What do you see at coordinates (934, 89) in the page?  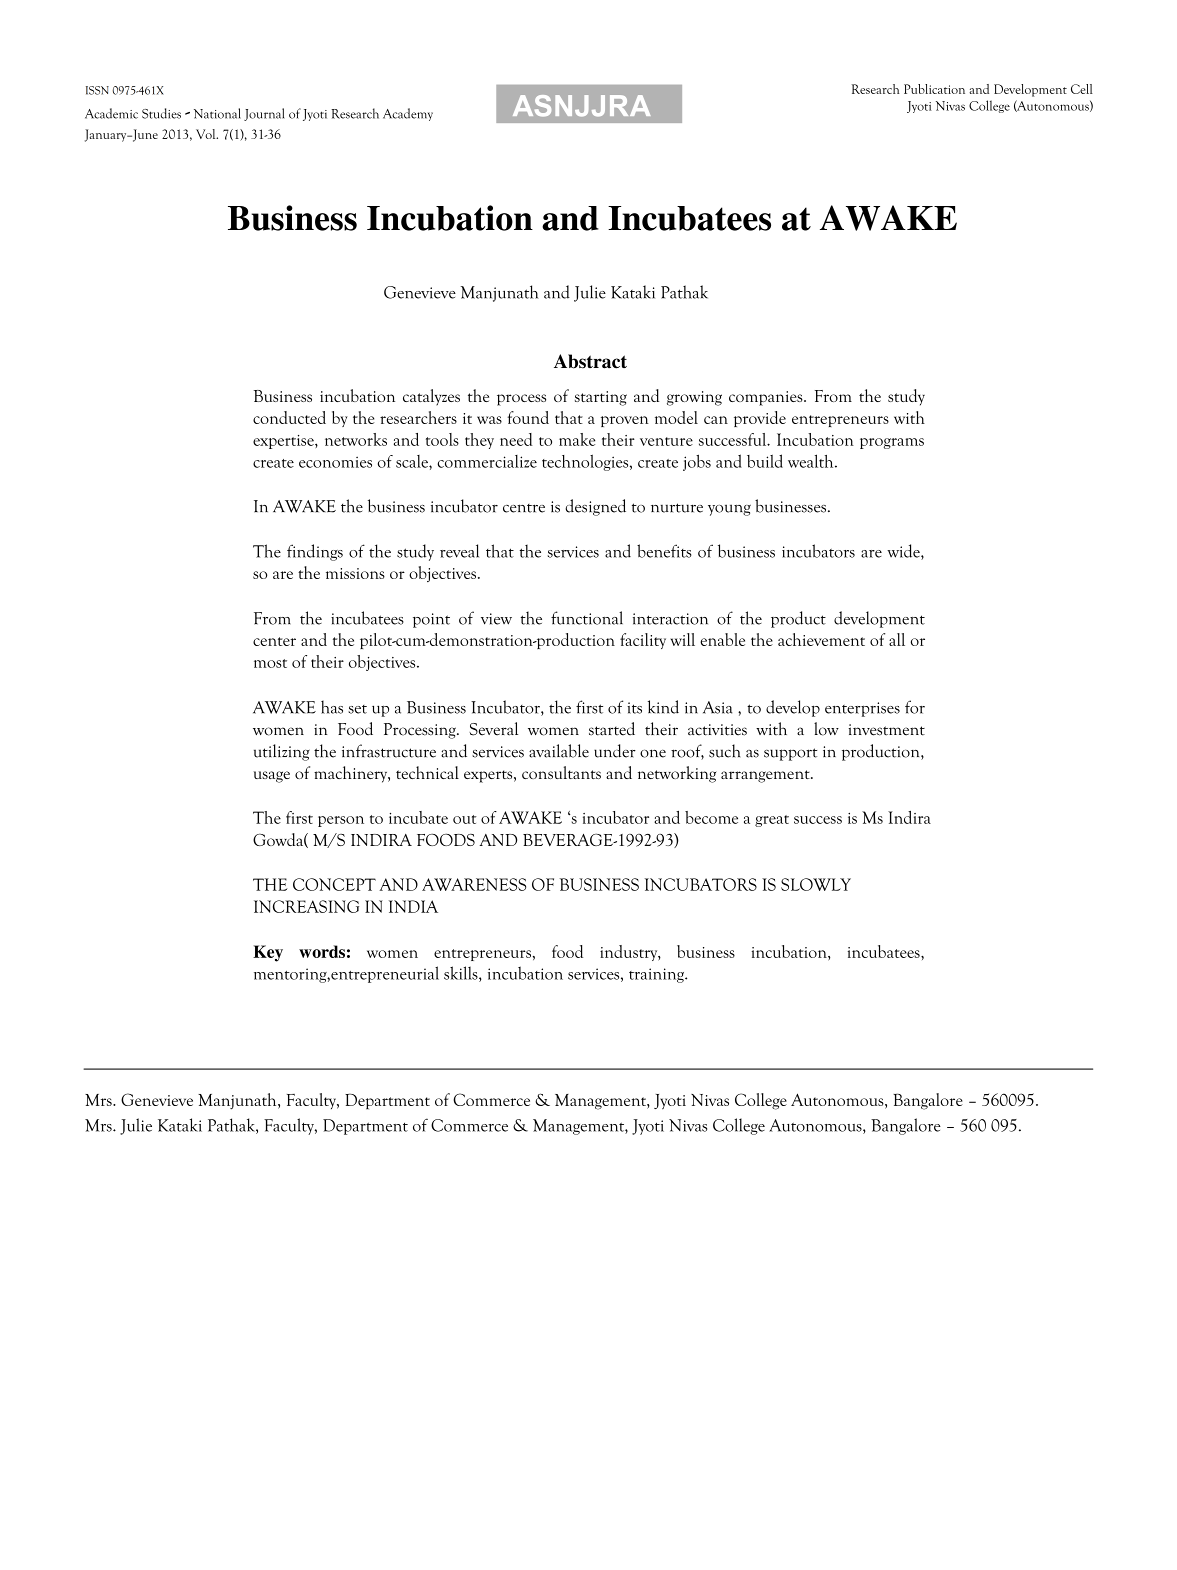 I see `Publication` at bounding box center [934, 89].
